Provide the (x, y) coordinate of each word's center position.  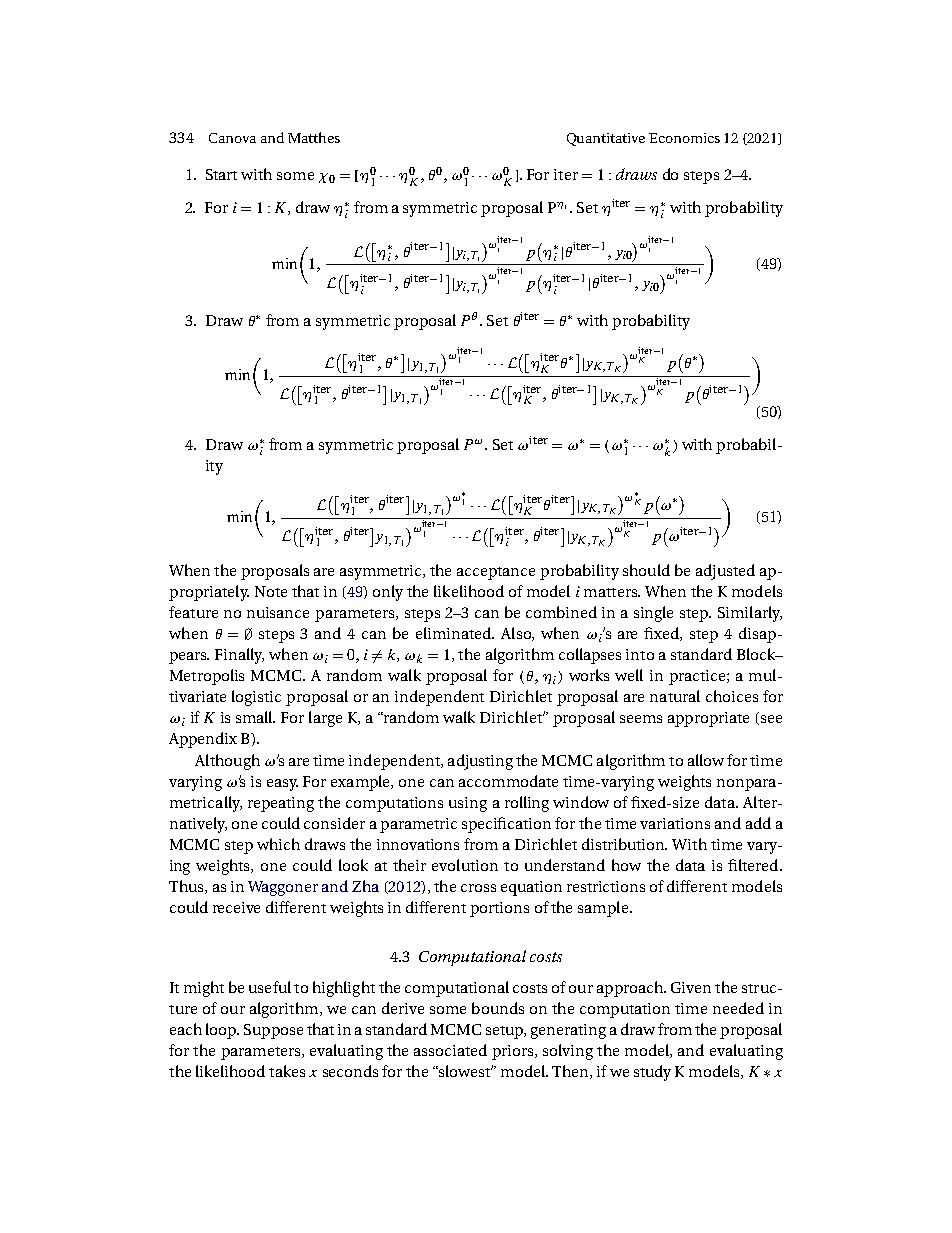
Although (227, 762)
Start (221, 174)
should (646, 570)
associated (450, 1050)
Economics (684, 138)
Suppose (273, 1031)
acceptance (496, 573)
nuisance (278, 612)
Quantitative (606, 139)
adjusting (480, 762)
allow (706, 760)
